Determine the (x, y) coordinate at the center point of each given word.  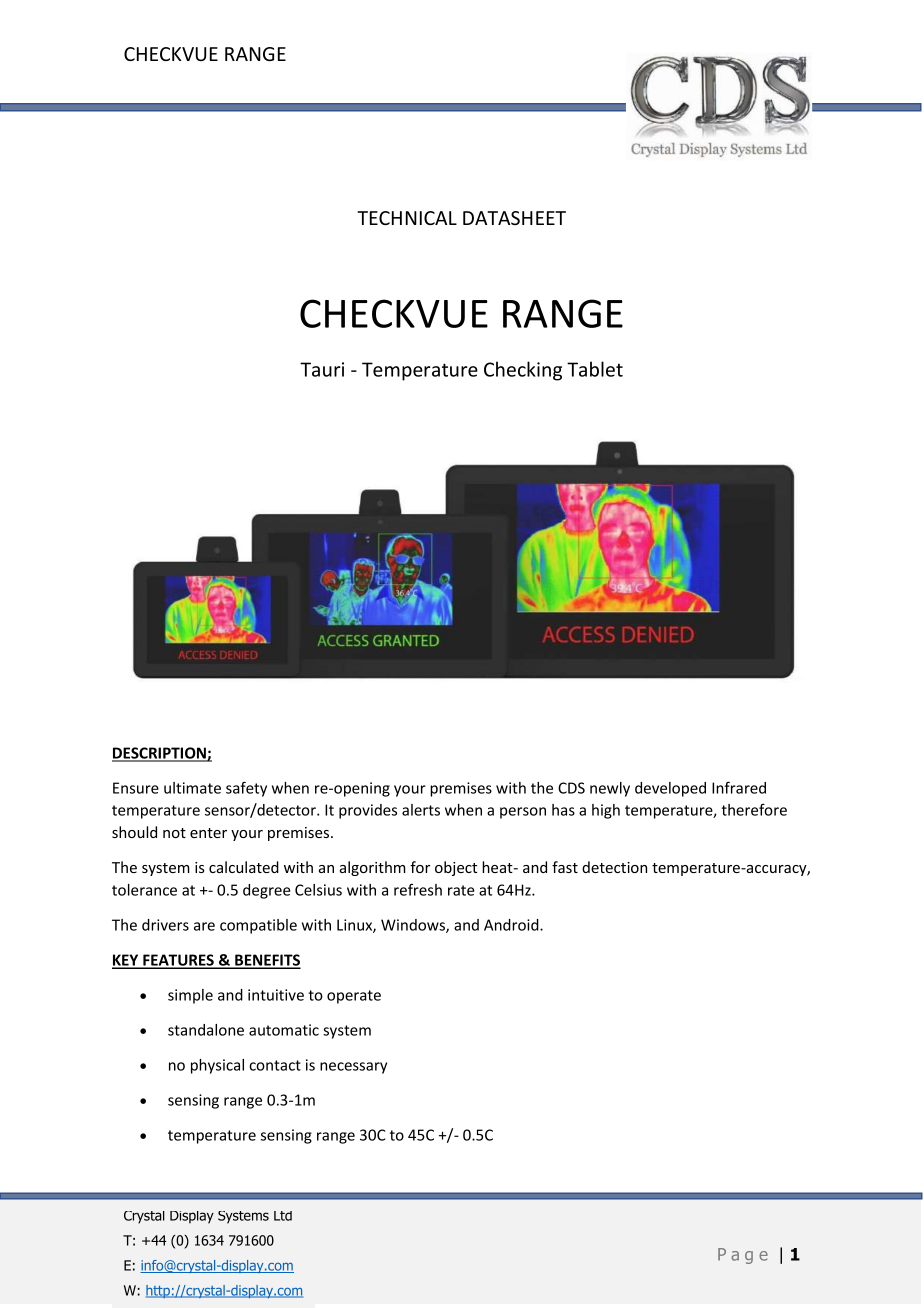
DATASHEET (514, 218)
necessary (353, 1068)
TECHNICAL (407, 218)
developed (670, 789)
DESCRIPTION (160, 754)
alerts (421, 810)
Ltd (283, 1216)
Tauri (322, 369)
